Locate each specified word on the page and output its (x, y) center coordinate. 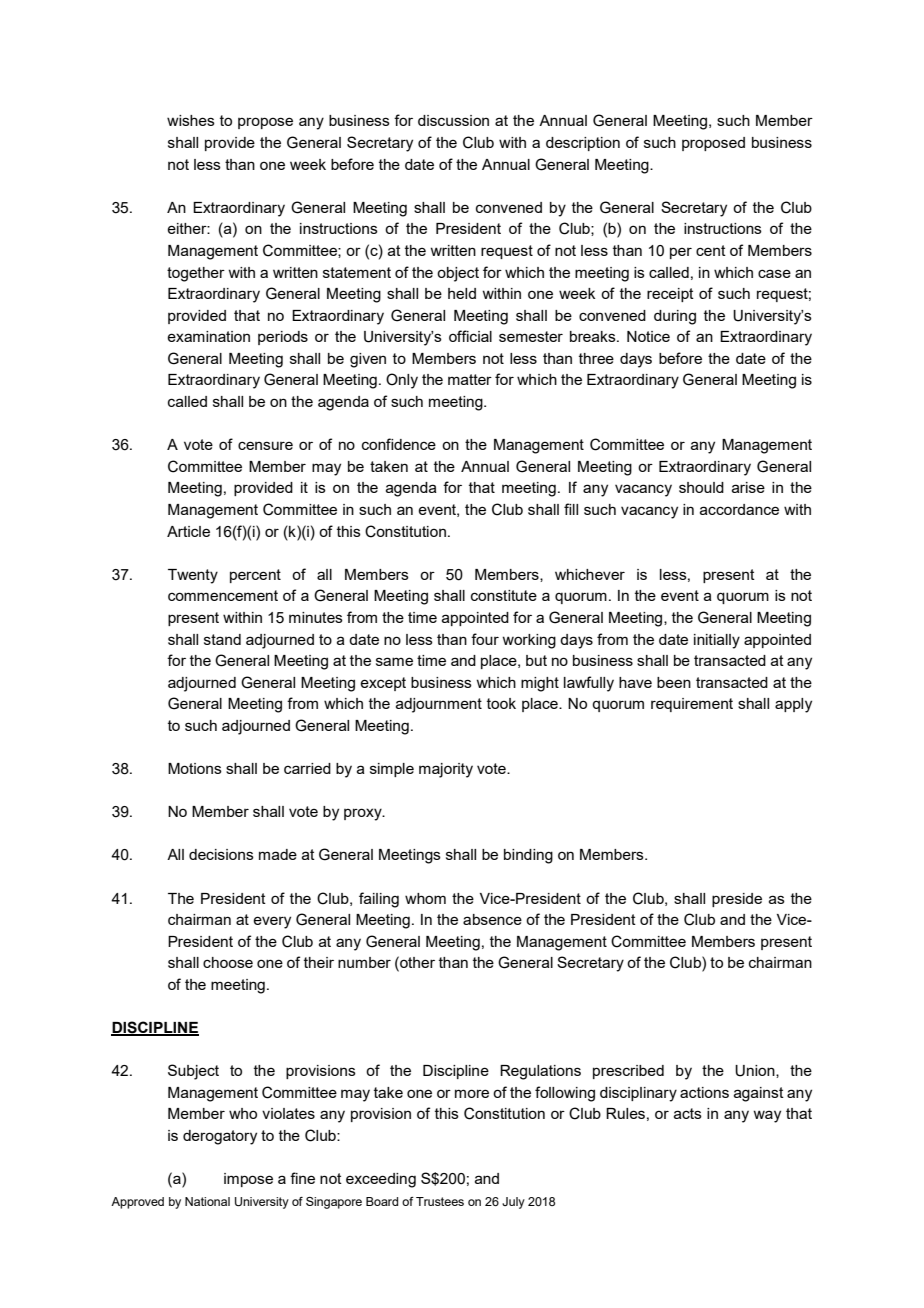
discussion (453, 120)
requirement (692, 705)
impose (248, 1180)
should (701, 487)
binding (528, 856)
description (583, 144)
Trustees (440, 1201)
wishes (191, 120)
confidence (399, 444)
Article (188, 531)
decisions (221, 854)
